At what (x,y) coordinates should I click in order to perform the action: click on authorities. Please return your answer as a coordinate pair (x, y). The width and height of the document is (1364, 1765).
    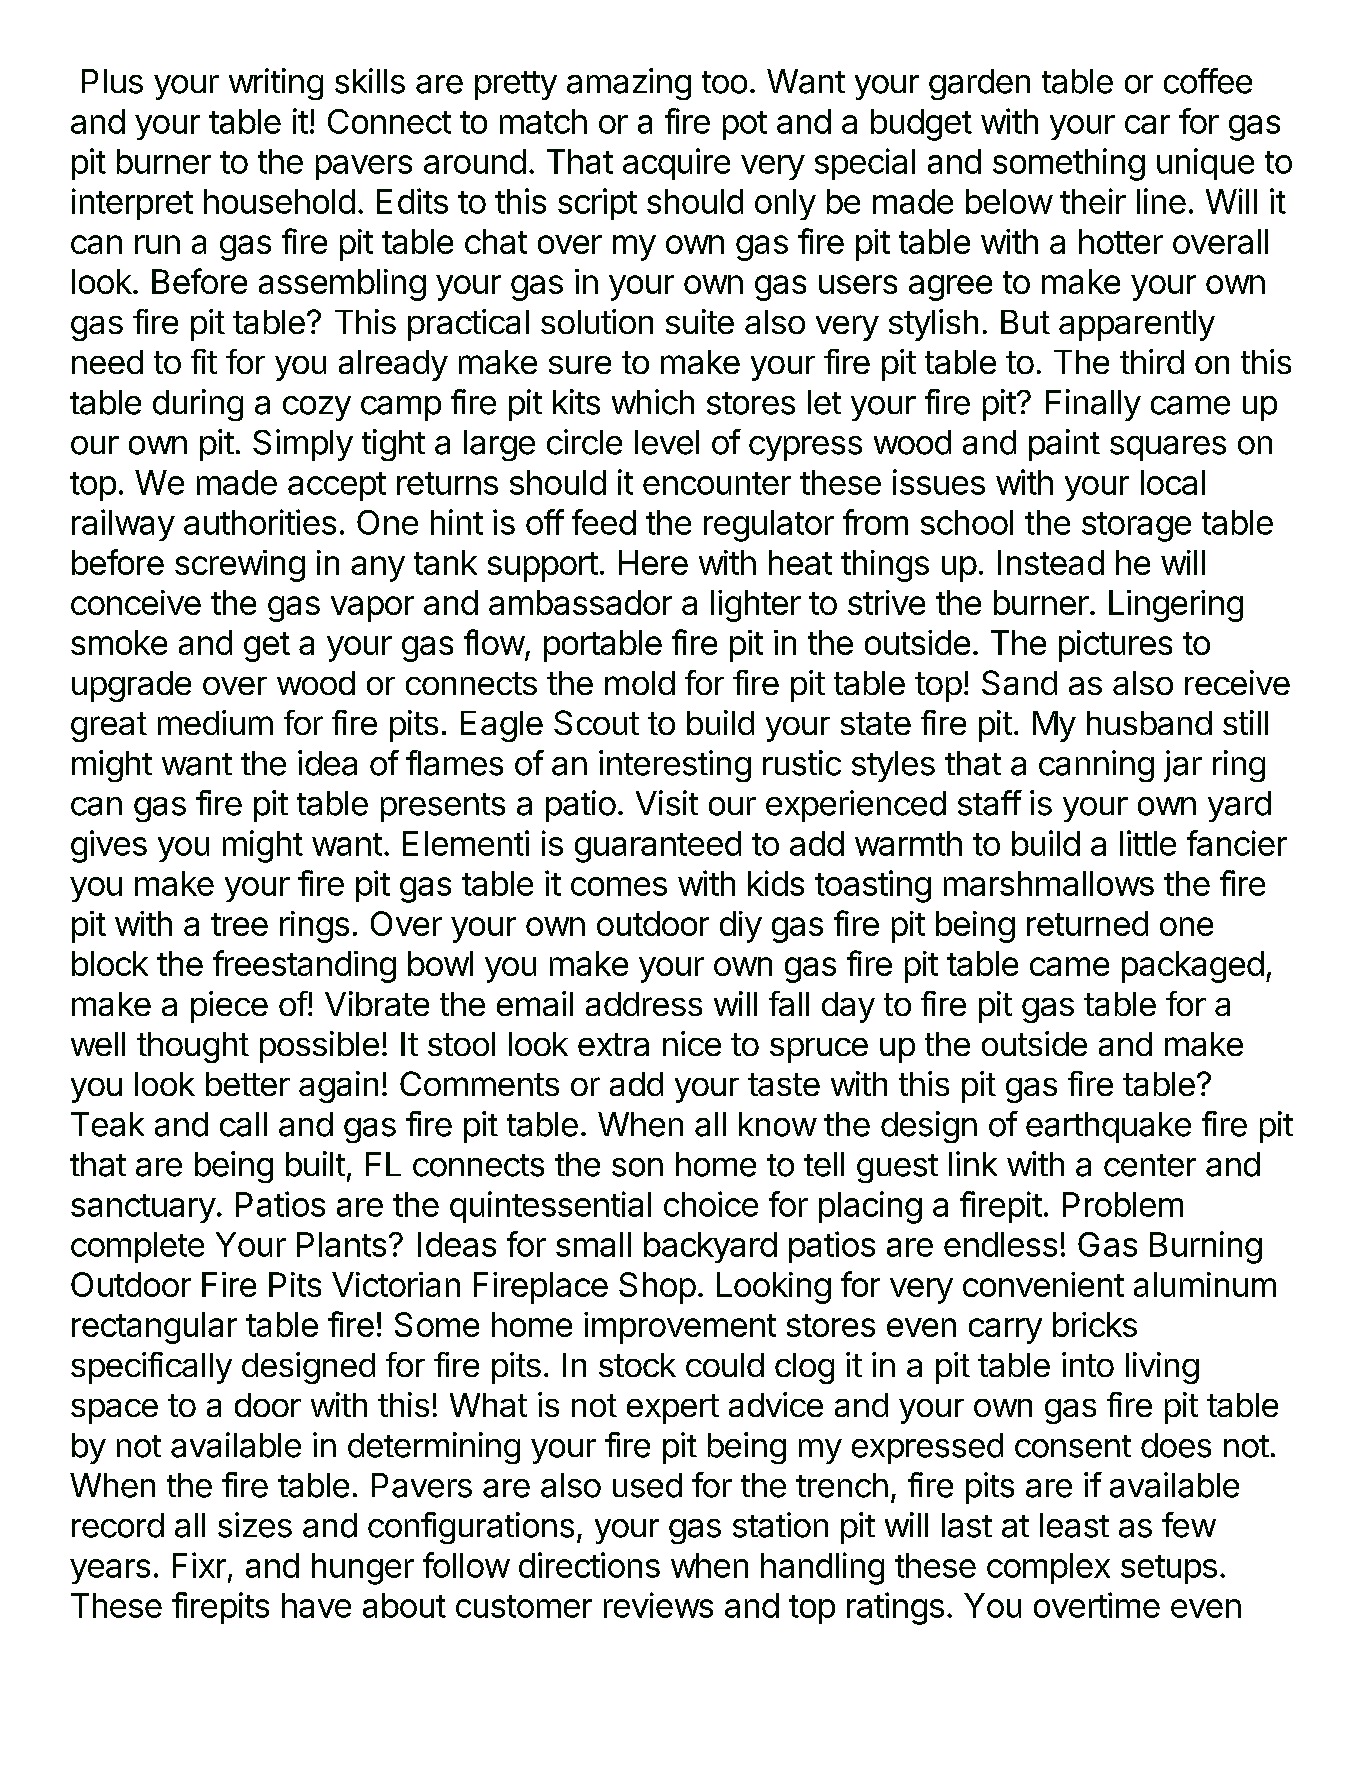
    Looking at the image, I should click on (260, 522).
